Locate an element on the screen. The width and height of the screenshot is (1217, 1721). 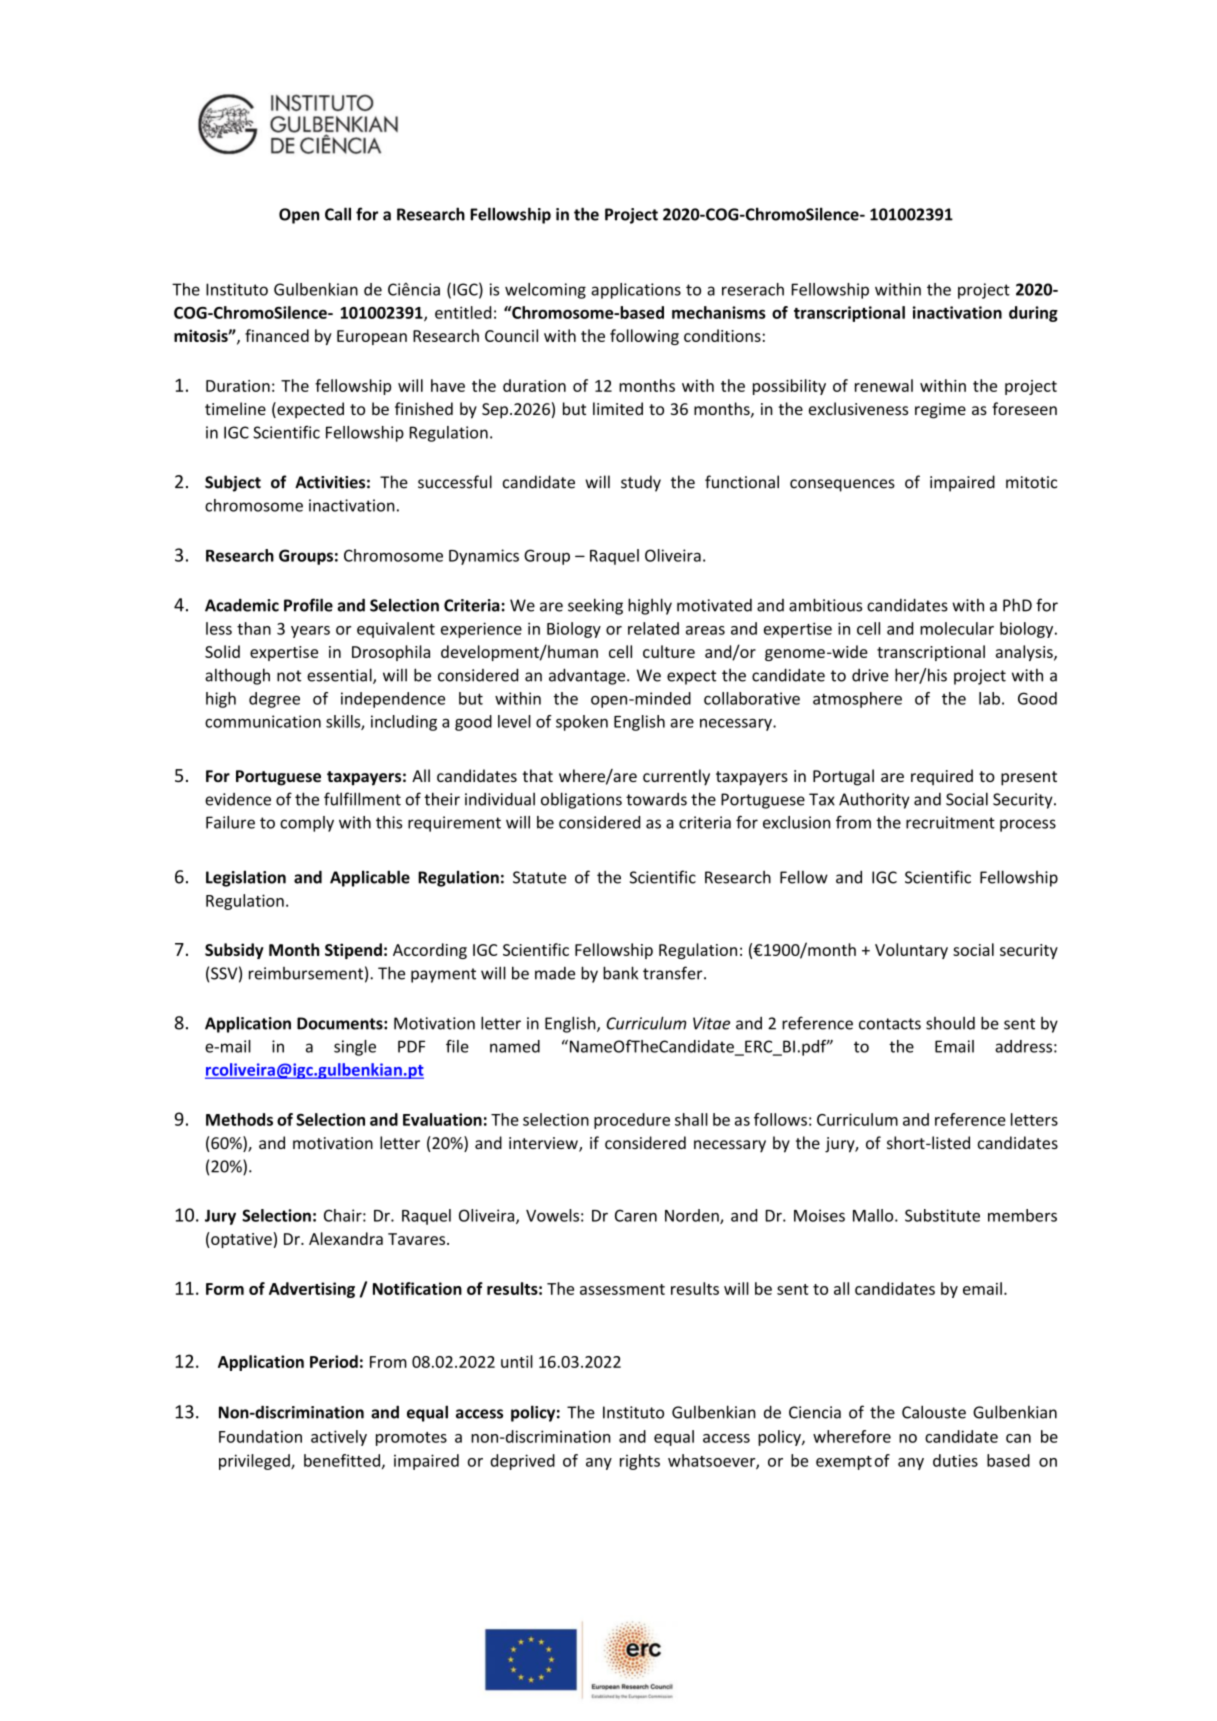
molecular is located at coordinates (957, 628).
